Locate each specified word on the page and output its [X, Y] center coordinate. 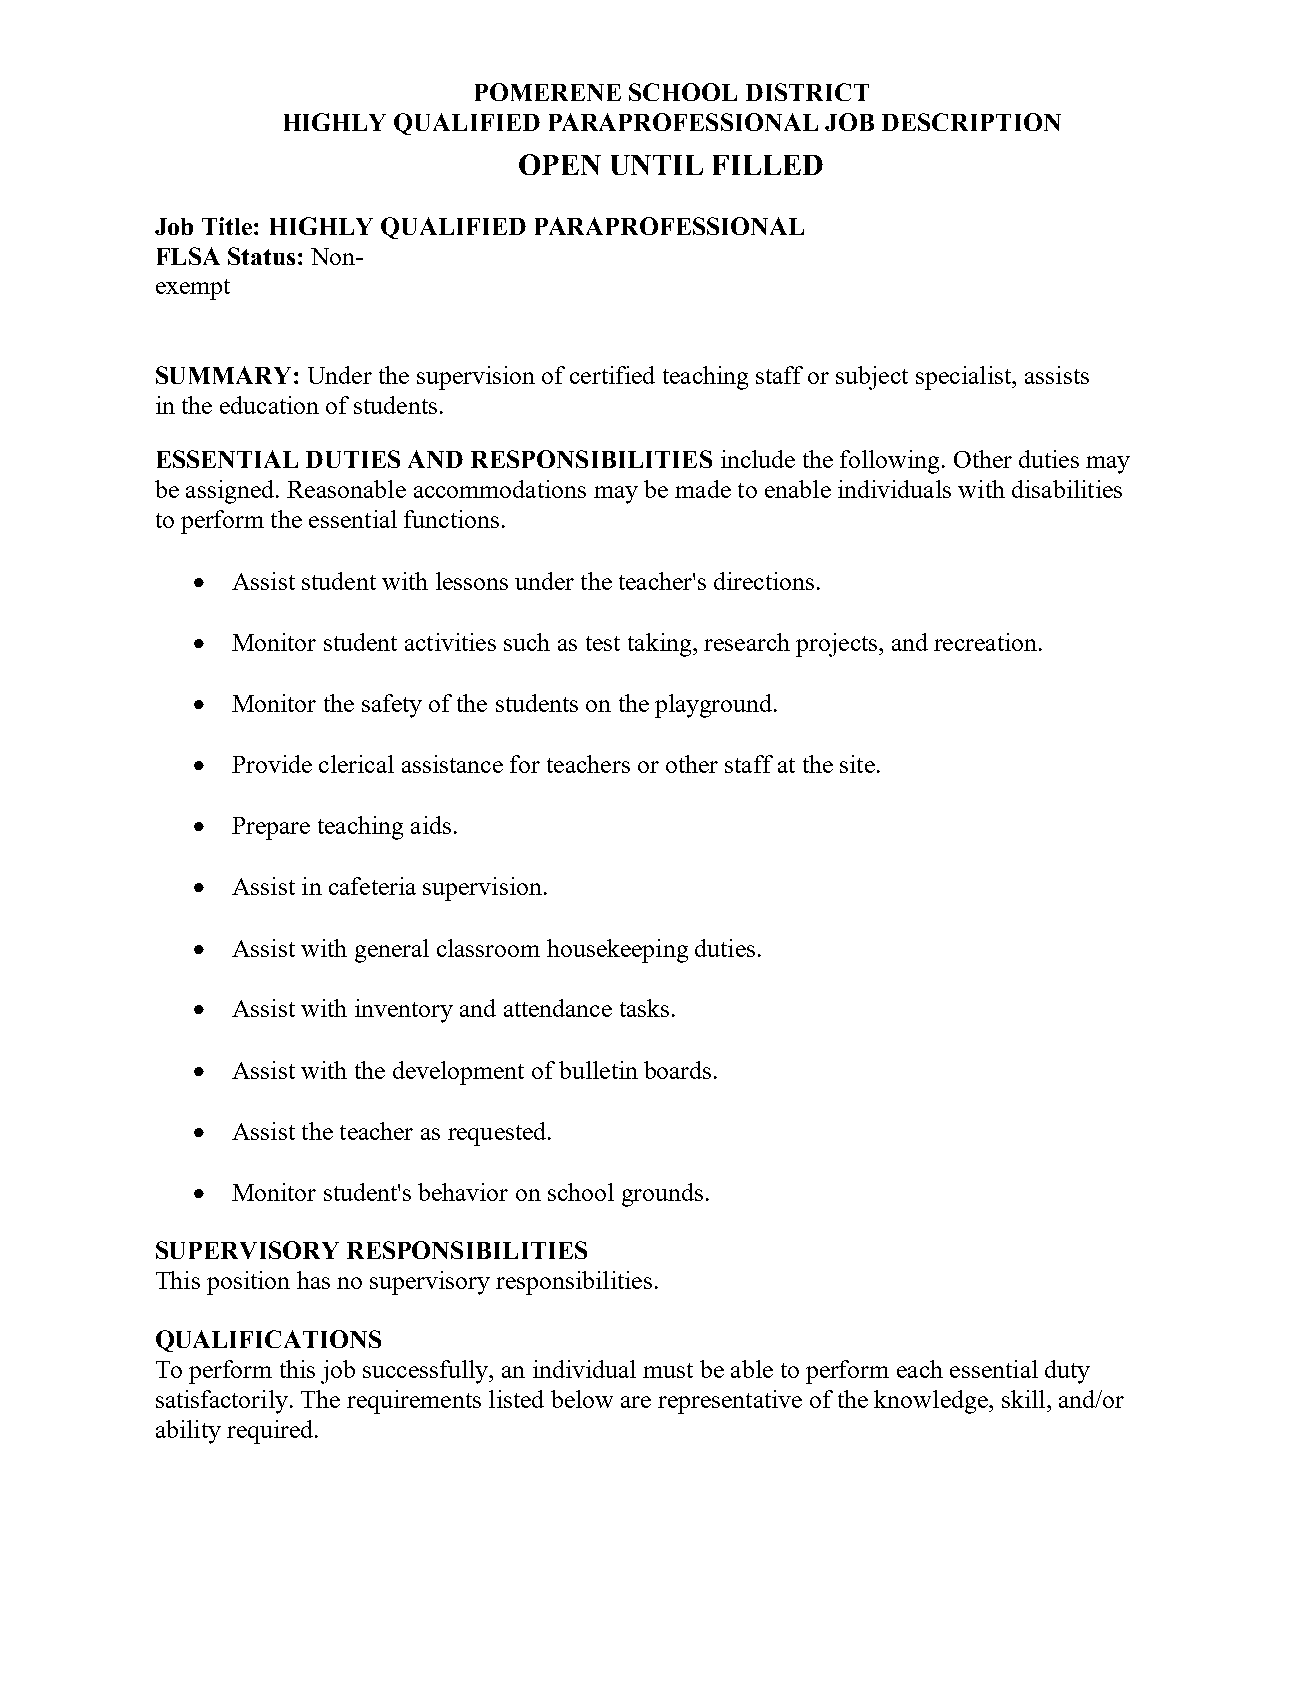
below [582, 1399]
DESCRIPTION [971, 122]
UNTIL [657, 165]
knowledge [932, 1402]
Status [261, 256]
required [270, 1432]
